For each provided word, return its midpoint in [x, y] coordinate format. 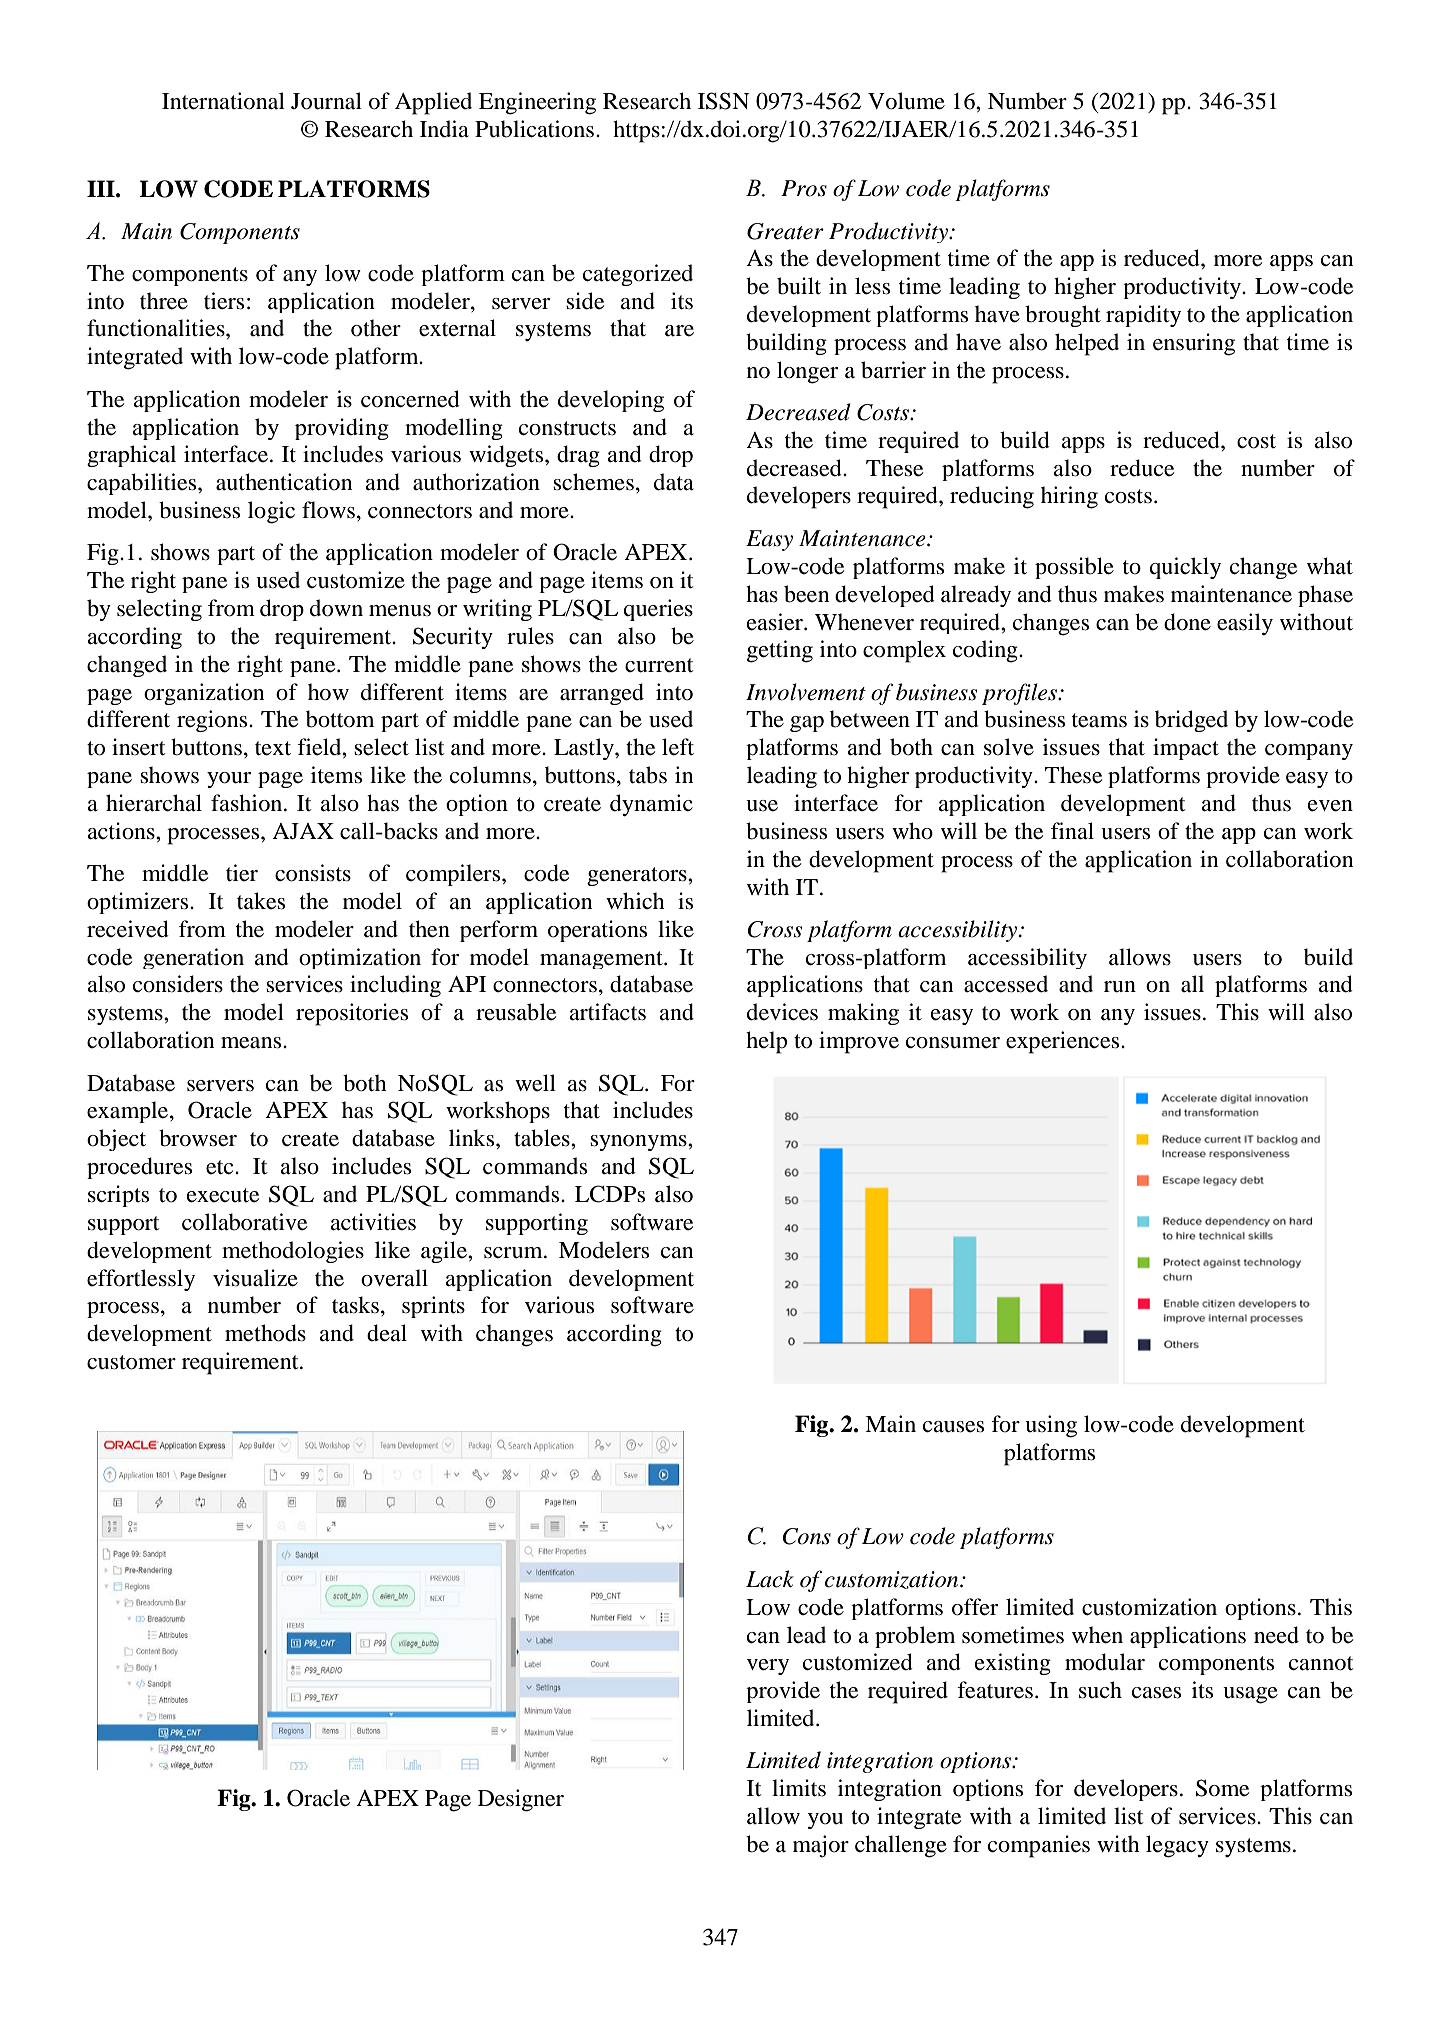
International [223, 101]
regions [213, 721]
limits [799, 1788]
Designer [521, 1800]
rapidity [1143, 316]
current [659, 665]
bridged [1191, 721]
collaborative [244, 1222]
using [1051, 1426]
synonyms [639, 1143]
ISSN [724, 101]
